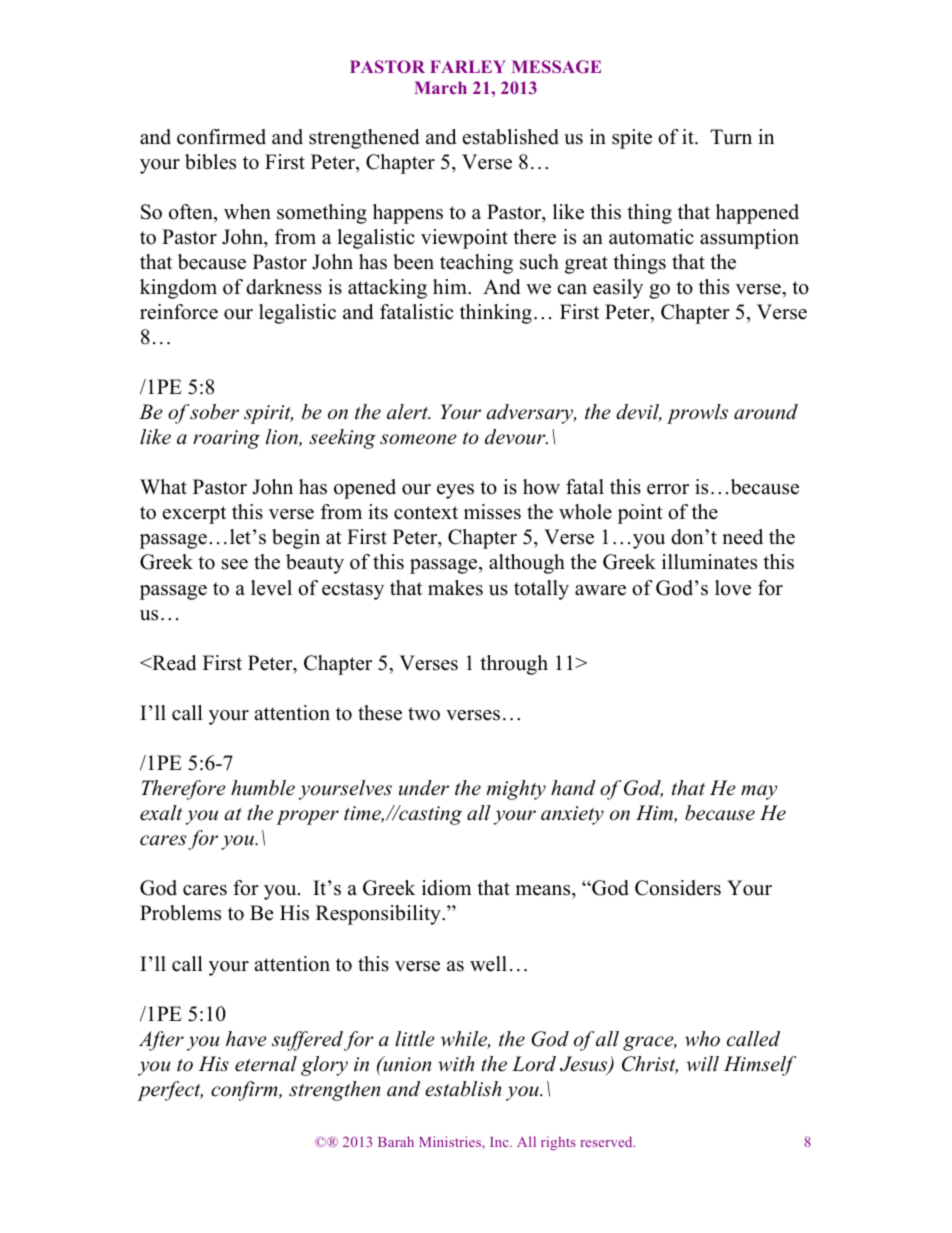  Describe the element at coordinates (173, 663) in the screenshot. I see `Read` at that location.
